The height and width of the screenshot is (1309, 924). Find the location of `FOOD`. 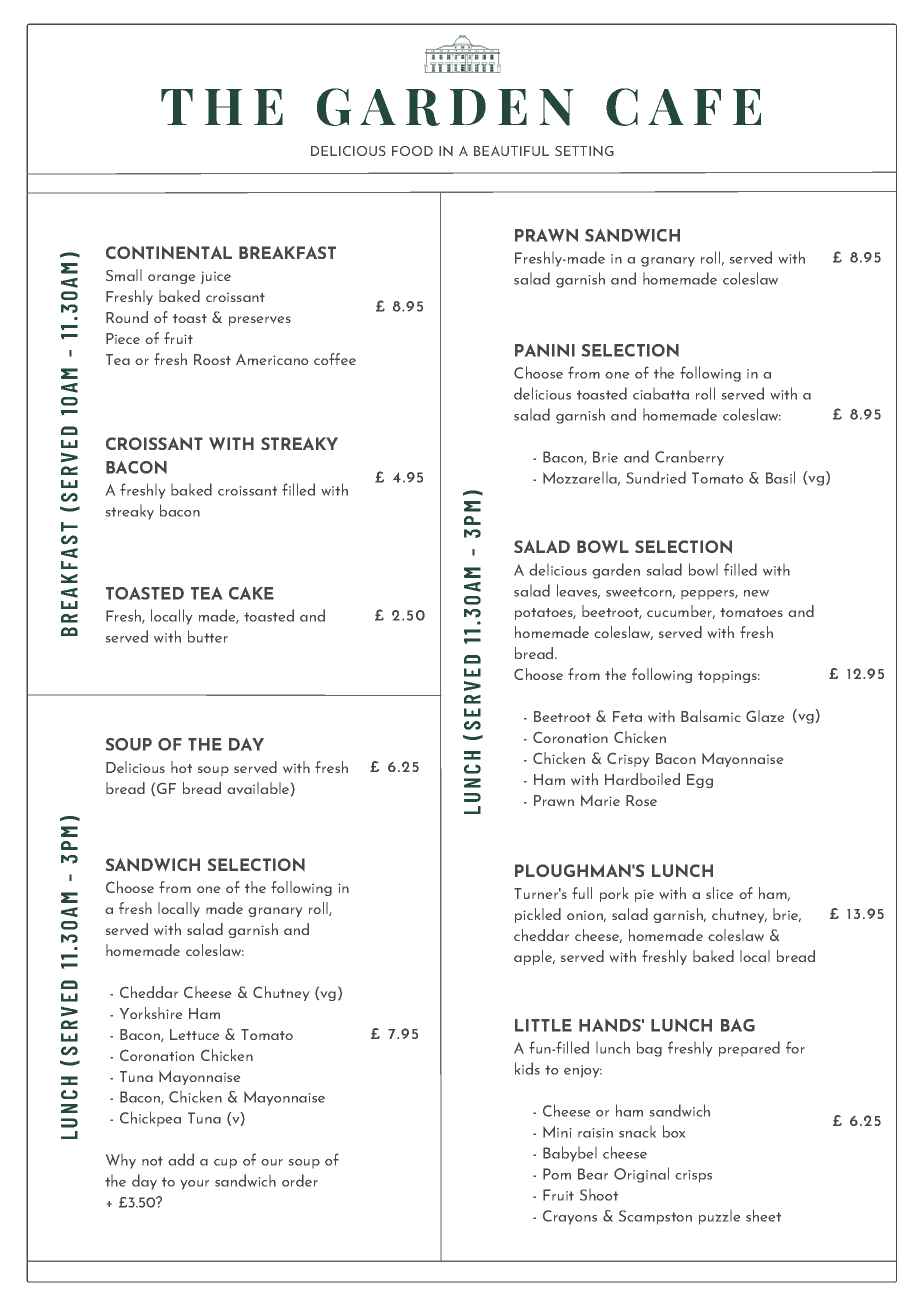

FOOD is located at coordinates (412, 151).
